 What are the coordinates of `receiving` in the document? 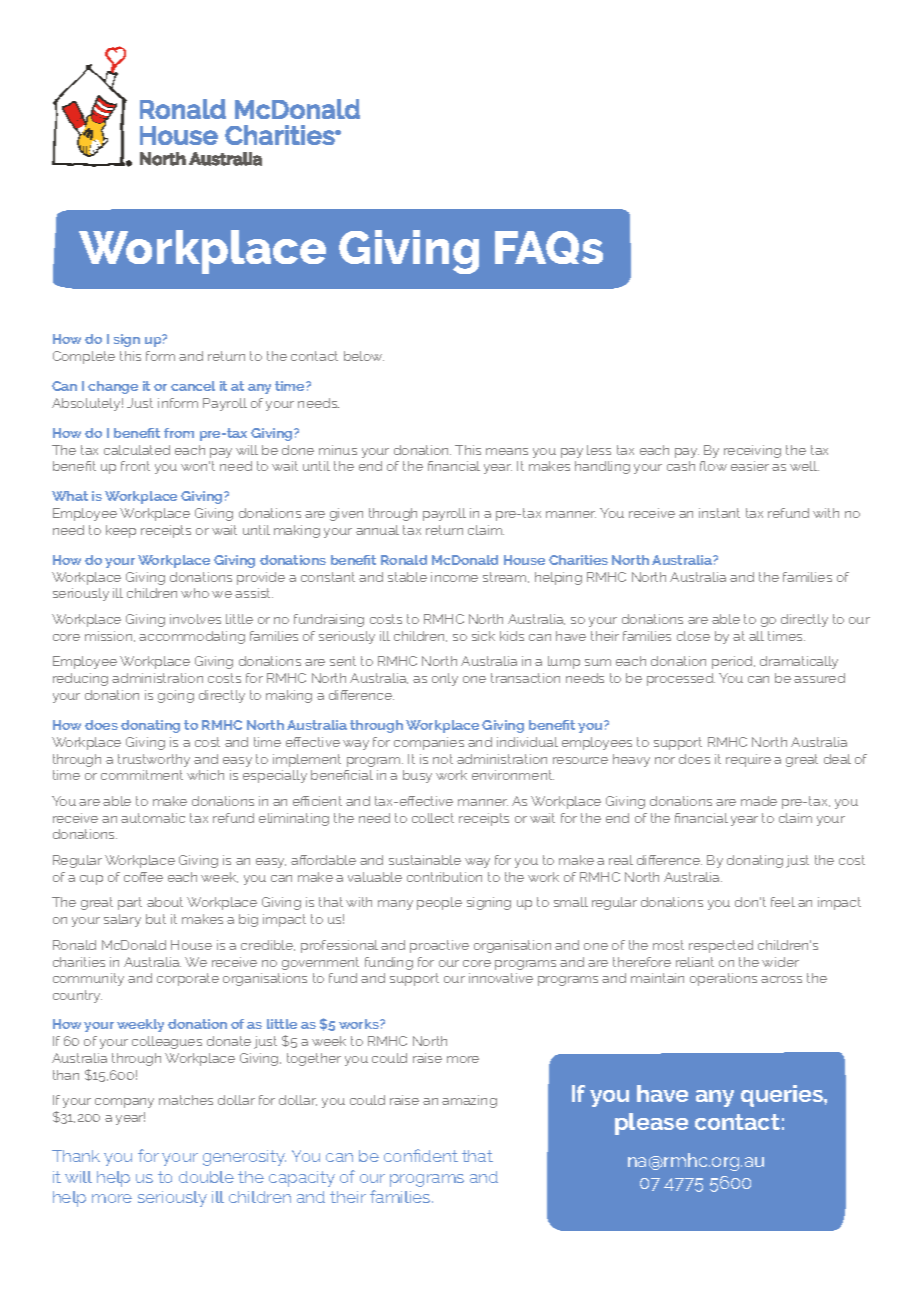 It's located at (752, 451).
